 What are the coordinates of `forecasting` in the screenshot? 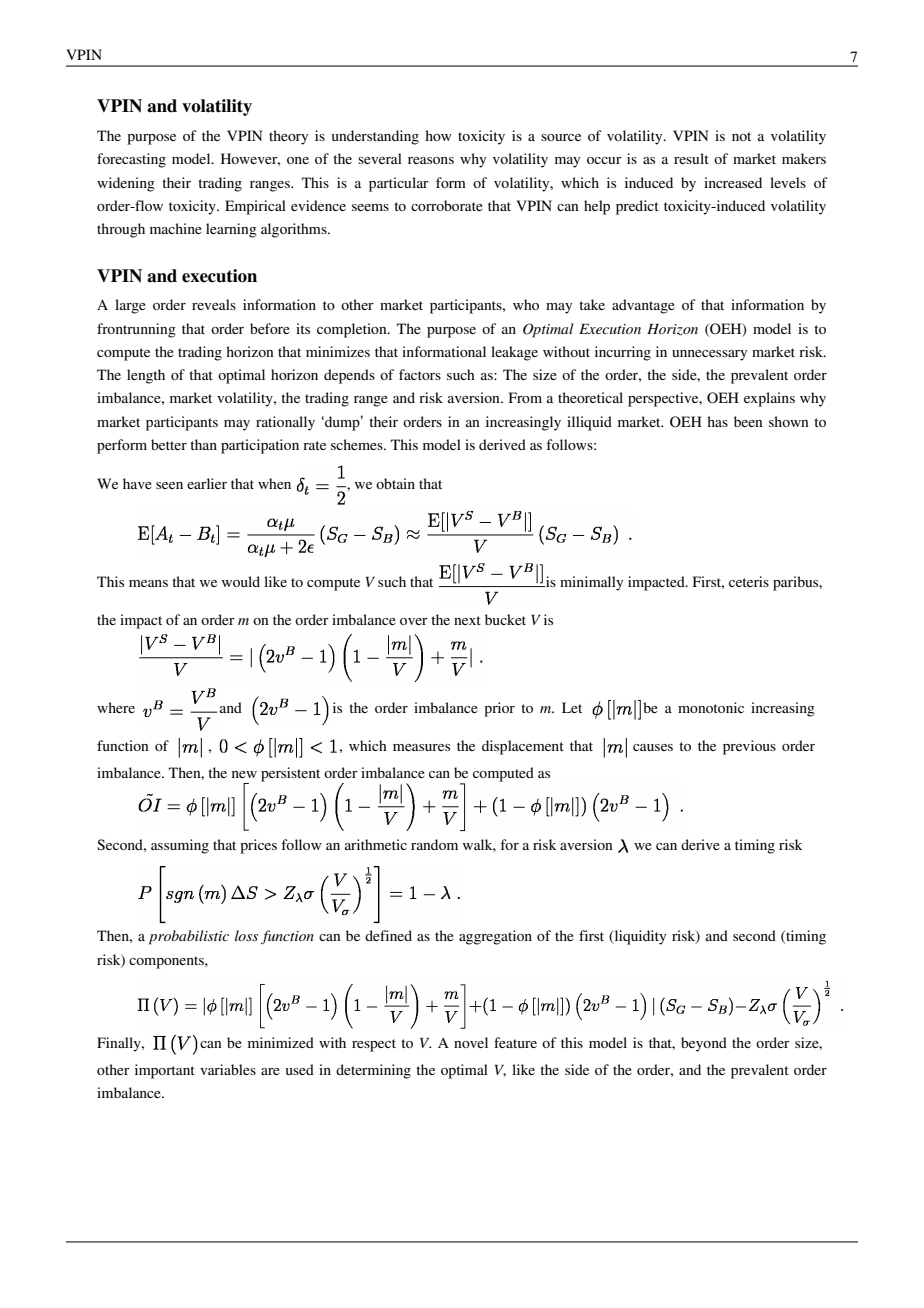 It's located at (131, 160).
